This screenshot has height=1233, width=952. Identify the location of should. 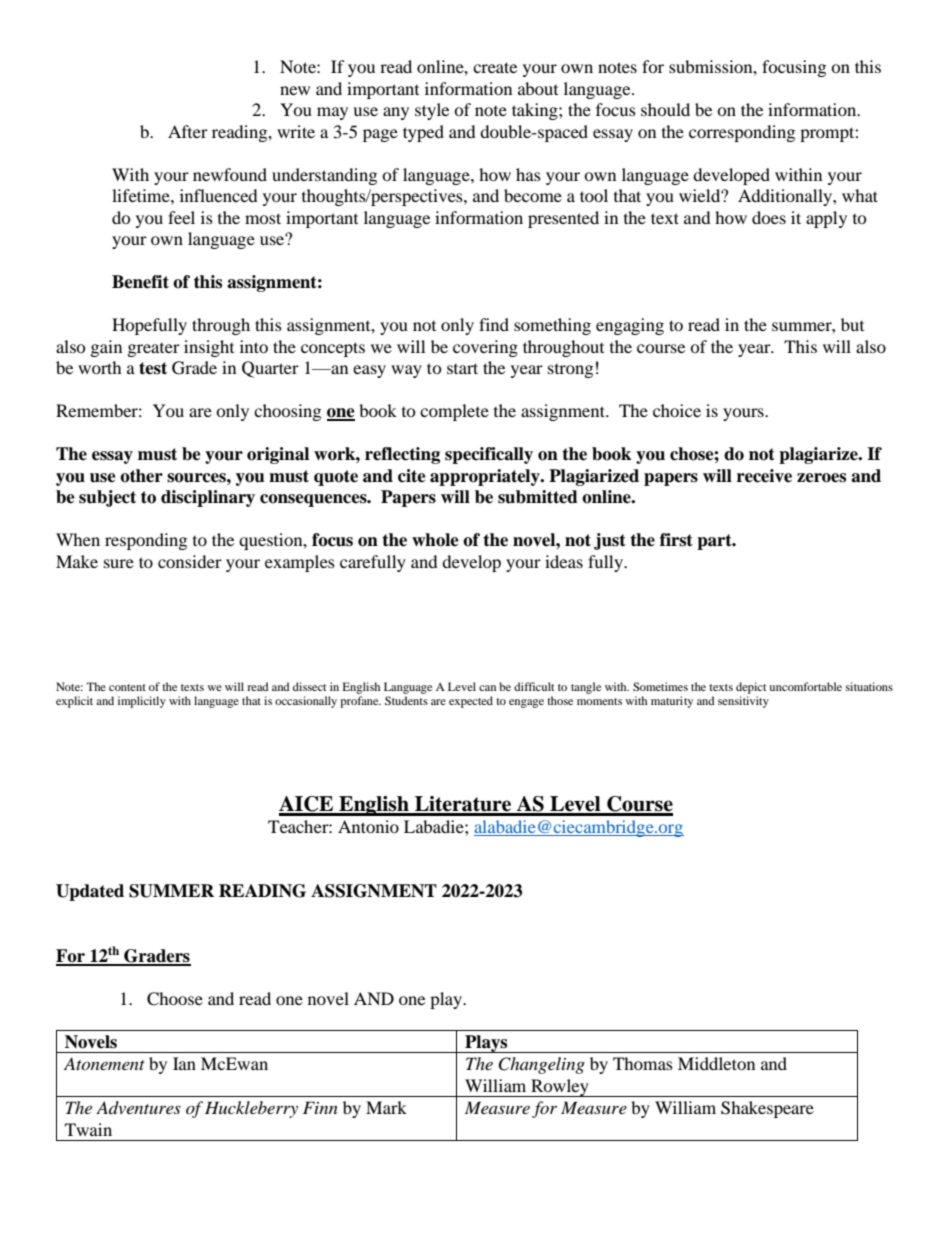
(665, 109).
